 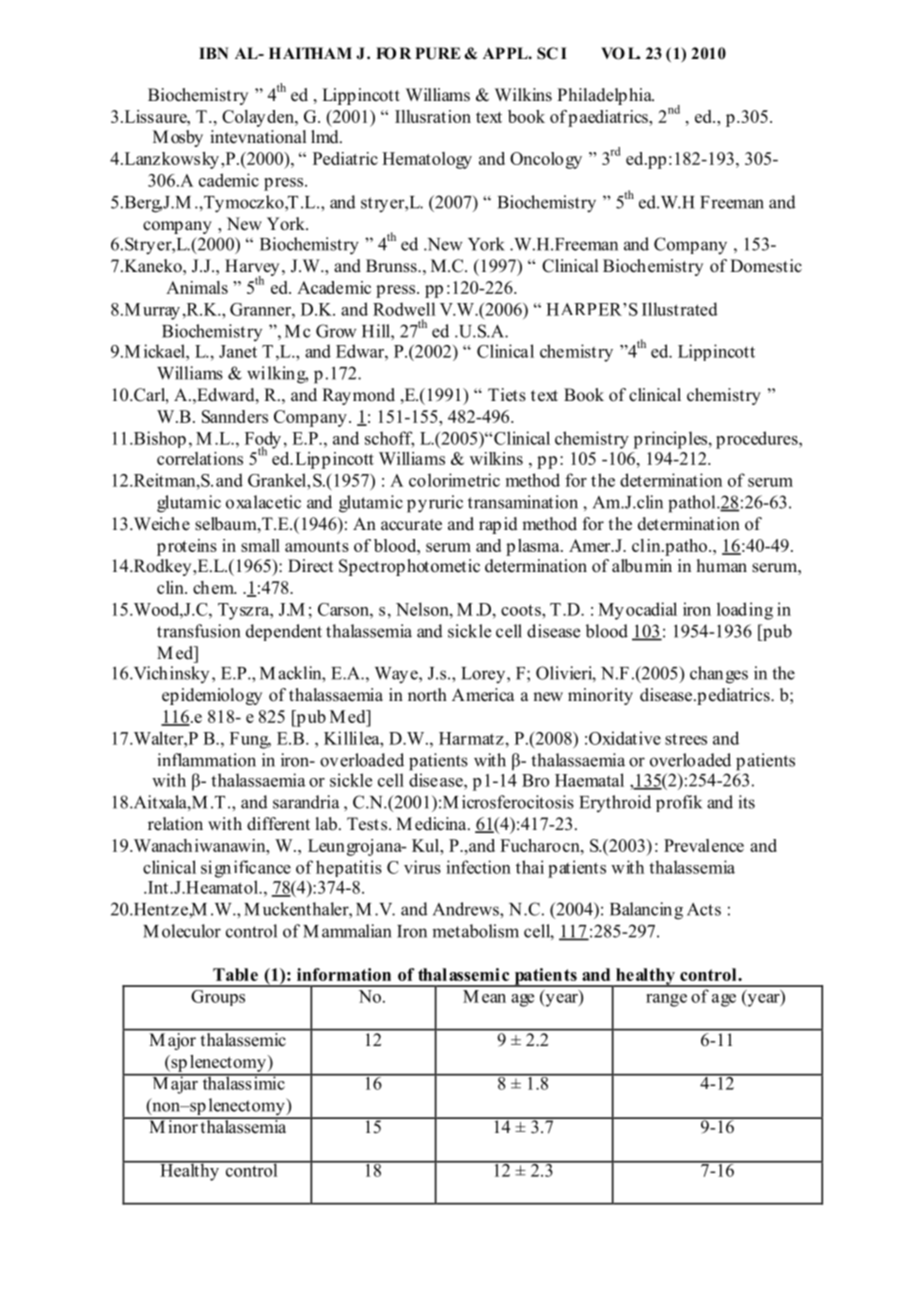 What do you see at coordinates (605, 96) in the screenshot?
I see `Philadelphia` at bounding box center [605, 96].
